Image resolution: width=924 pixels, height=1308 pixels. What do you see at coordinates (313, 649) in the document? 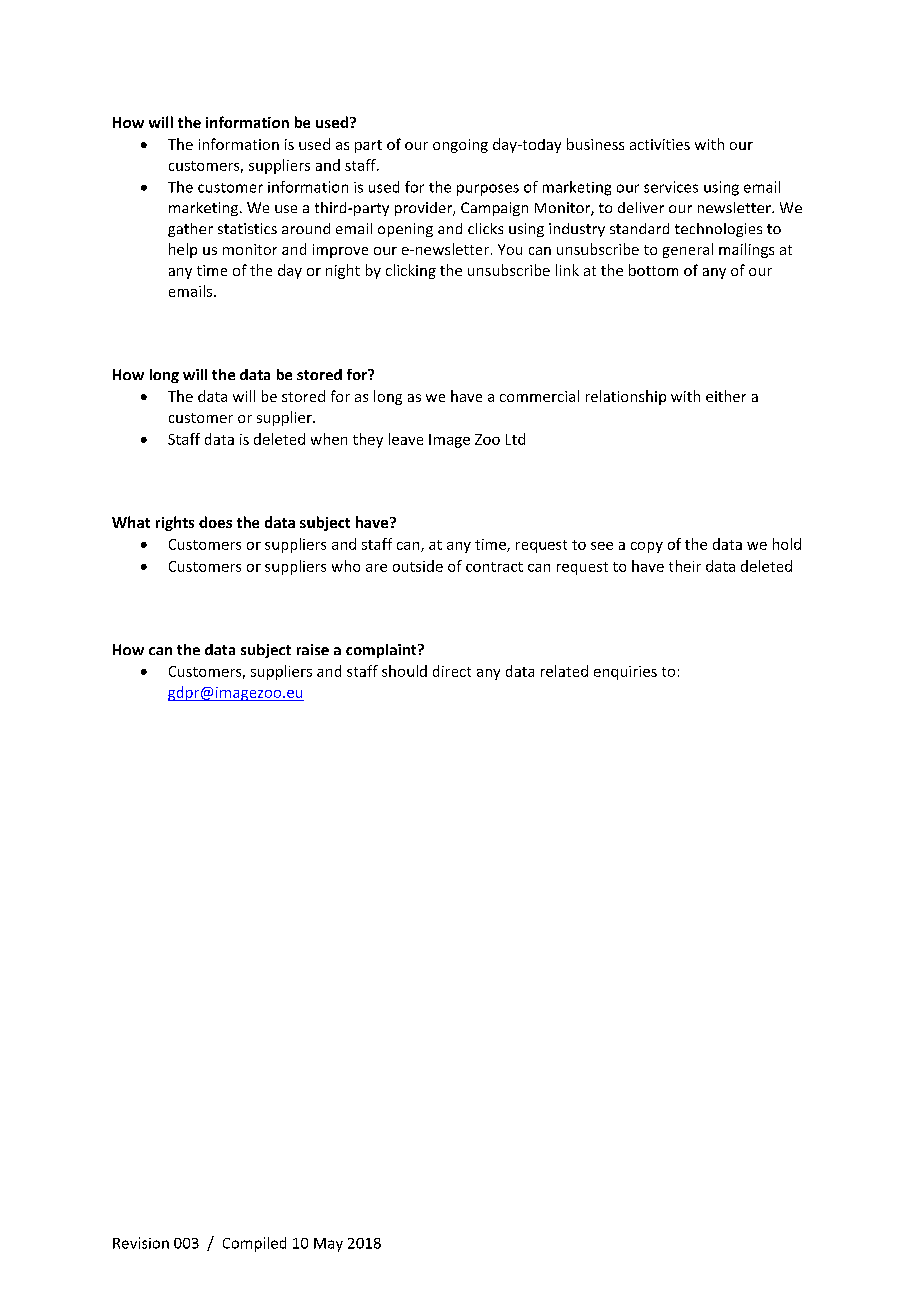
I see `raise` at bounding box center [313, 649].
